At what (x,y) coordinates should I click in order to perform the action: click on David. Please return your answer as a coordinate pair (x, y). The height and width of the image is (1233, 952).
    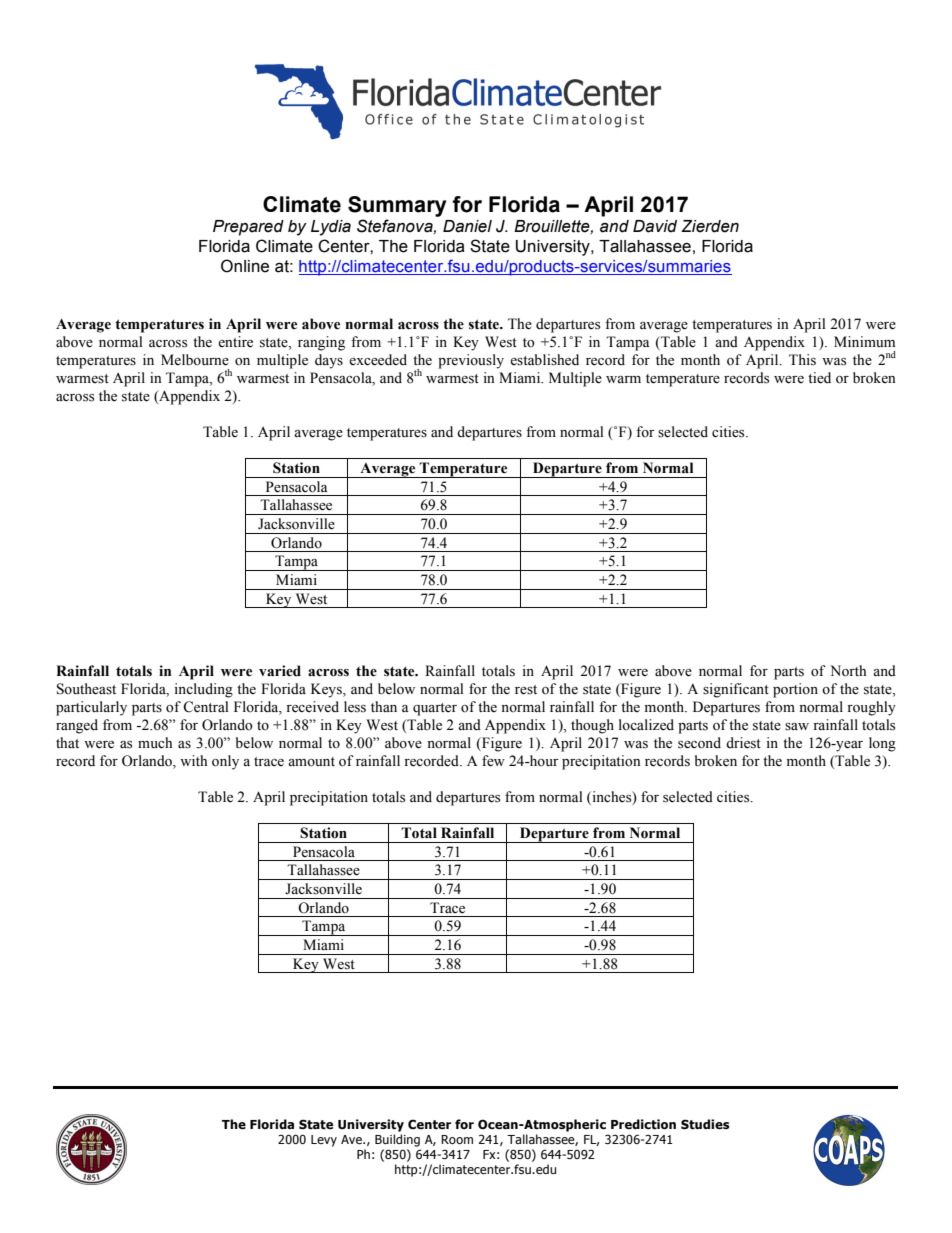
    Looking at the image, I should click on (655, 226).
